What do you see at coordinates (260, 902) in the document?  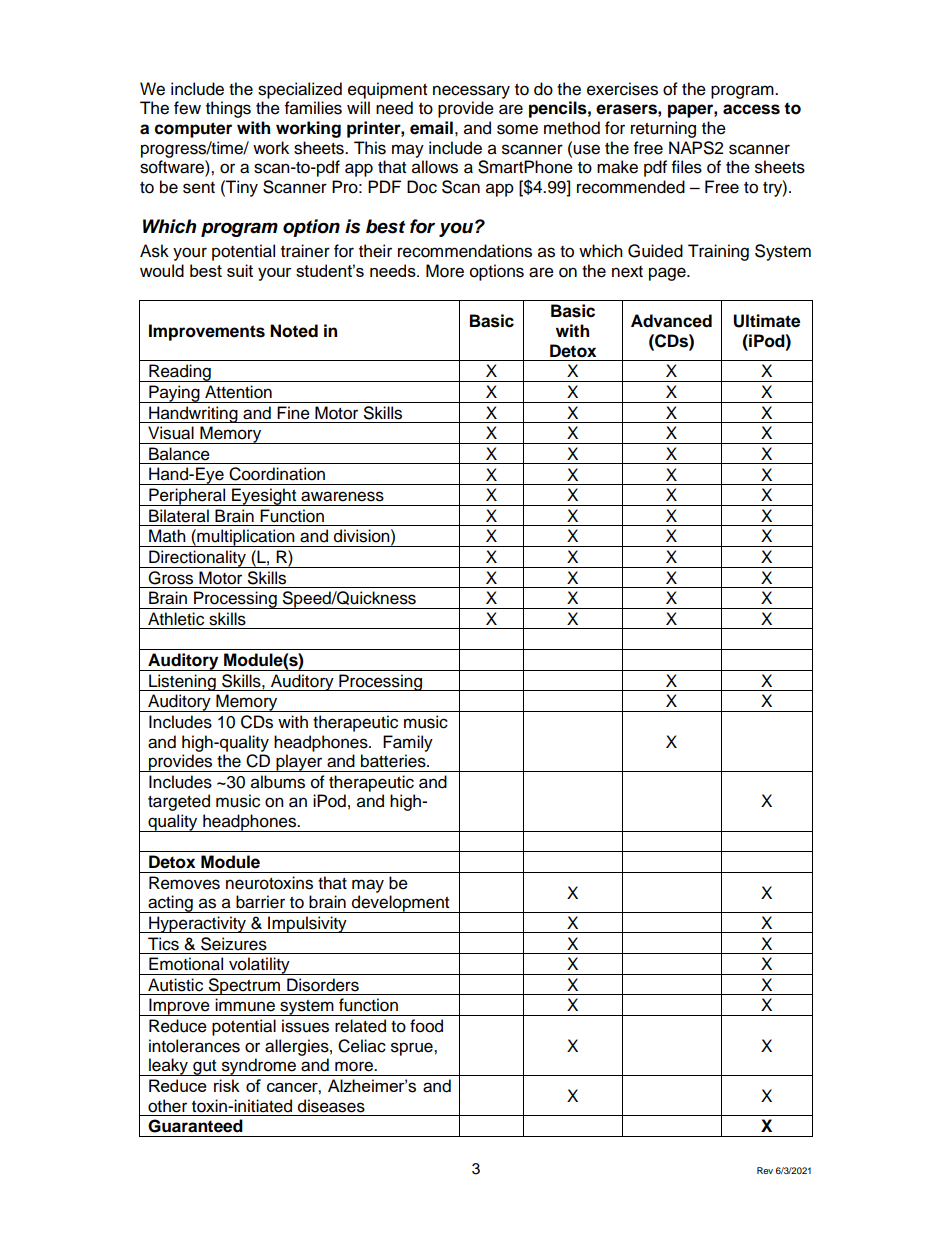 I see `barrier` at bounding box center [260, 902].
